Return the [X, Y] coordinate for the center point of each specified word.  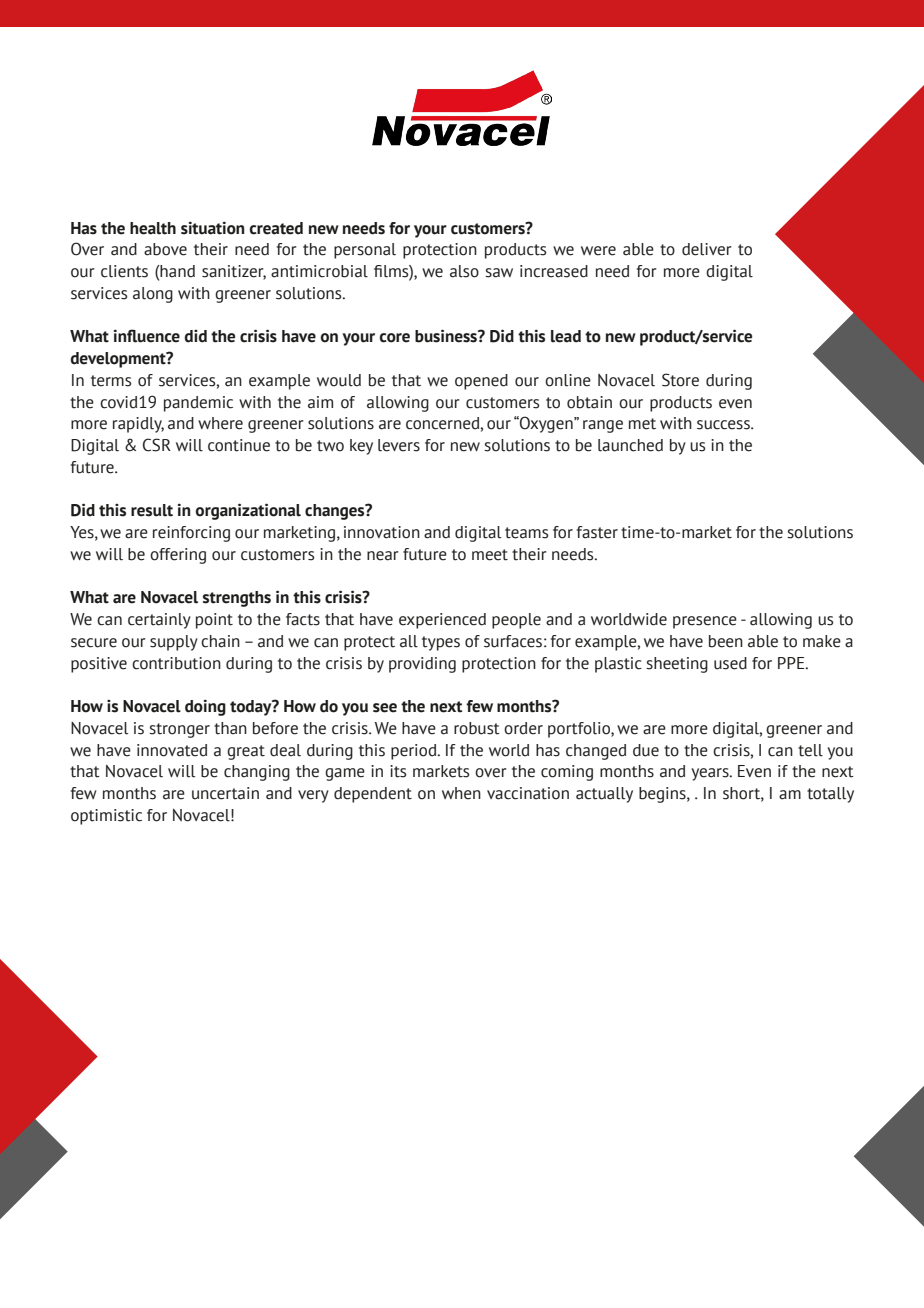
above [165, 249]
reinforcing [191, 534]
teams [526, 533]
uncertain [225, 793]
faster [597, 532]
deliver [707, 249]
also [464, 271]
